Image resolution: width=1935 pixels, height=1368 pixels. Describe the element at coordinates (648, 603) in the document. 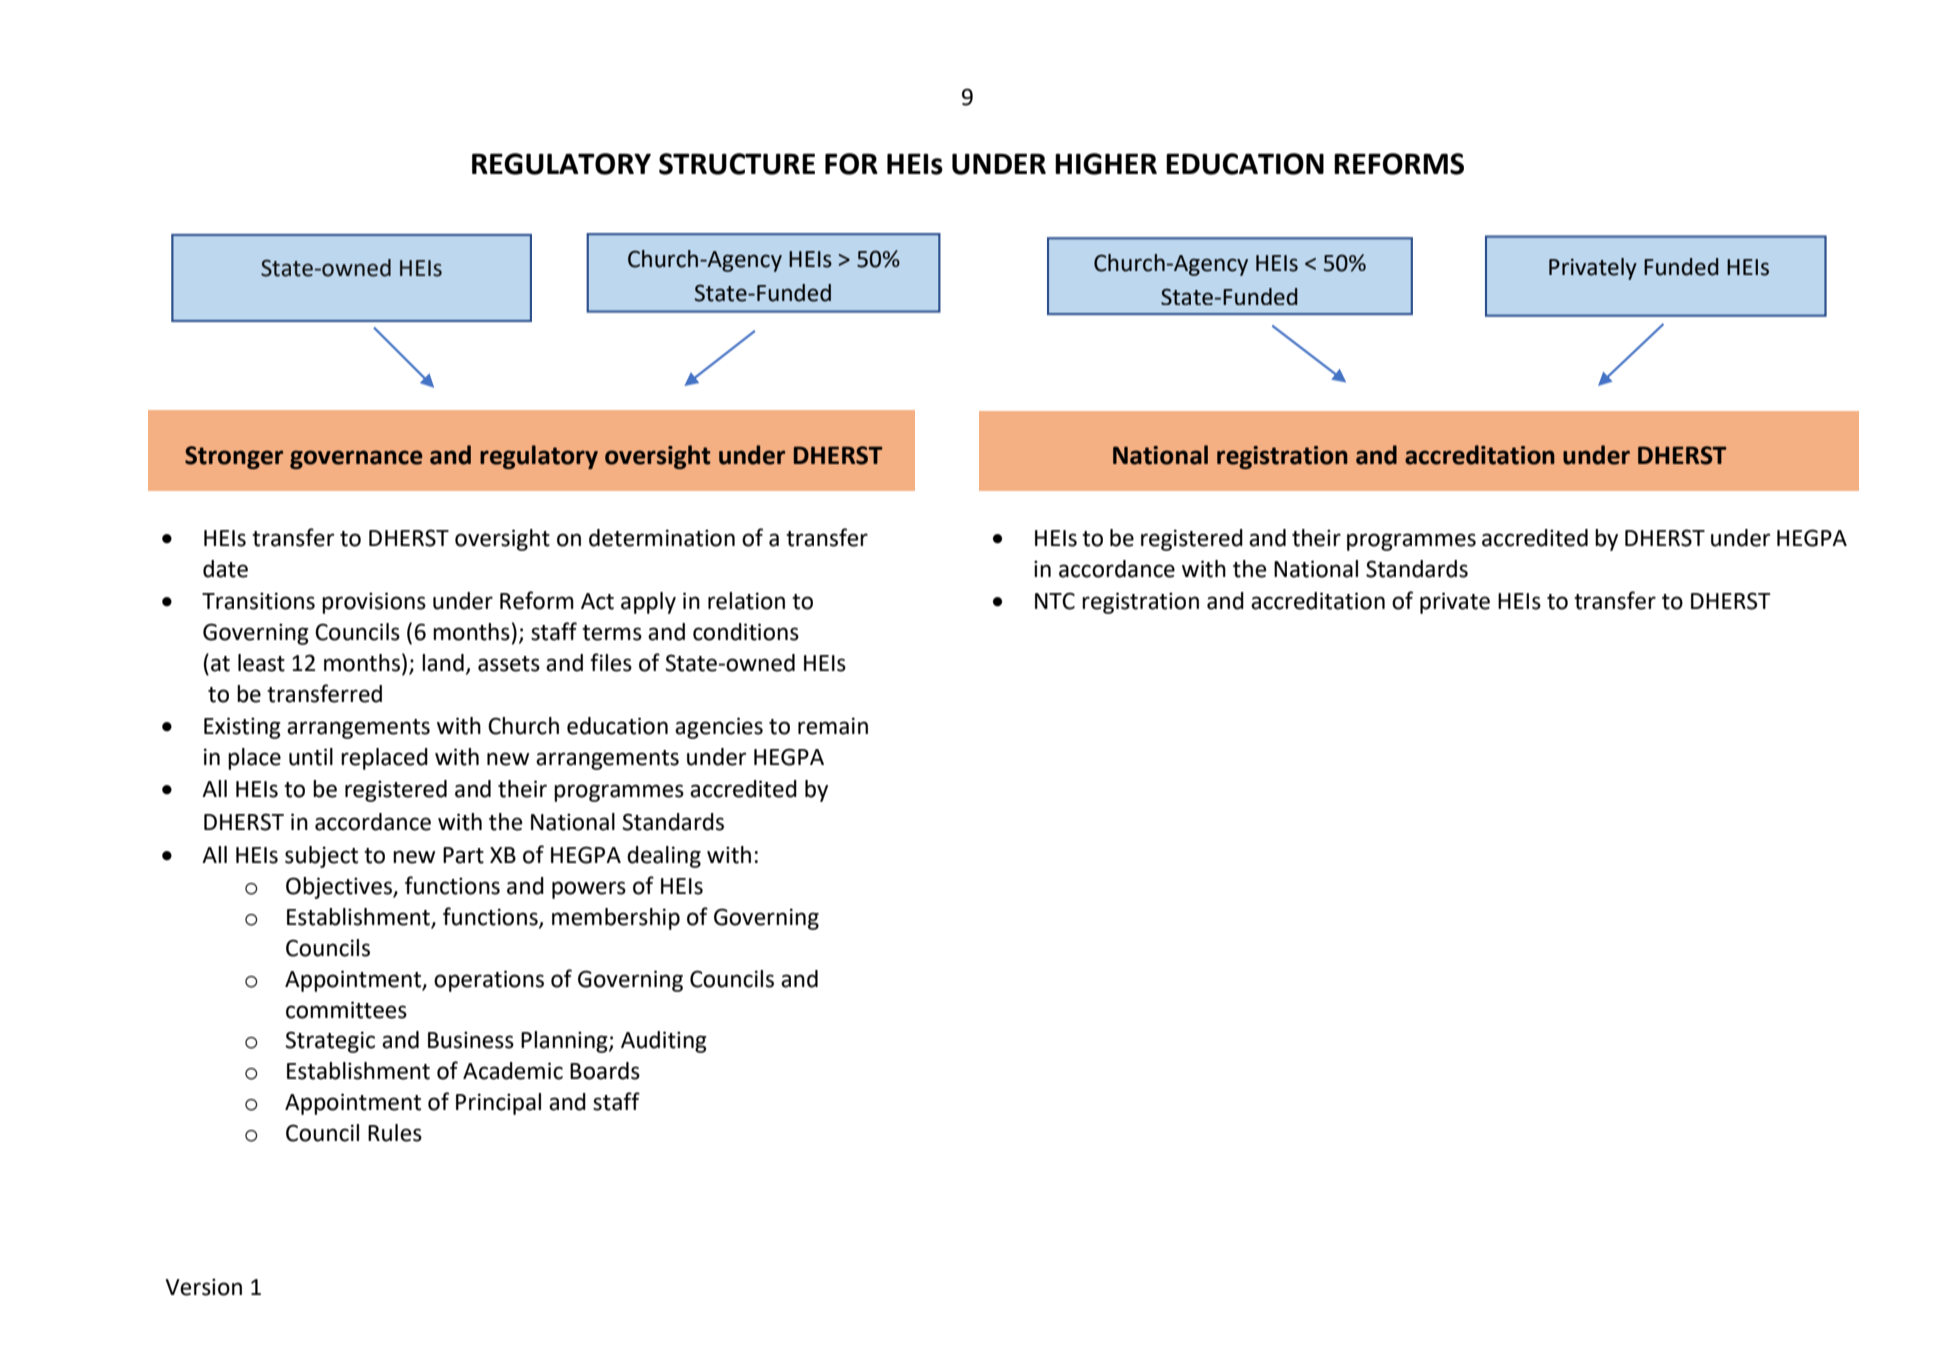

I see `apply` at that location.
